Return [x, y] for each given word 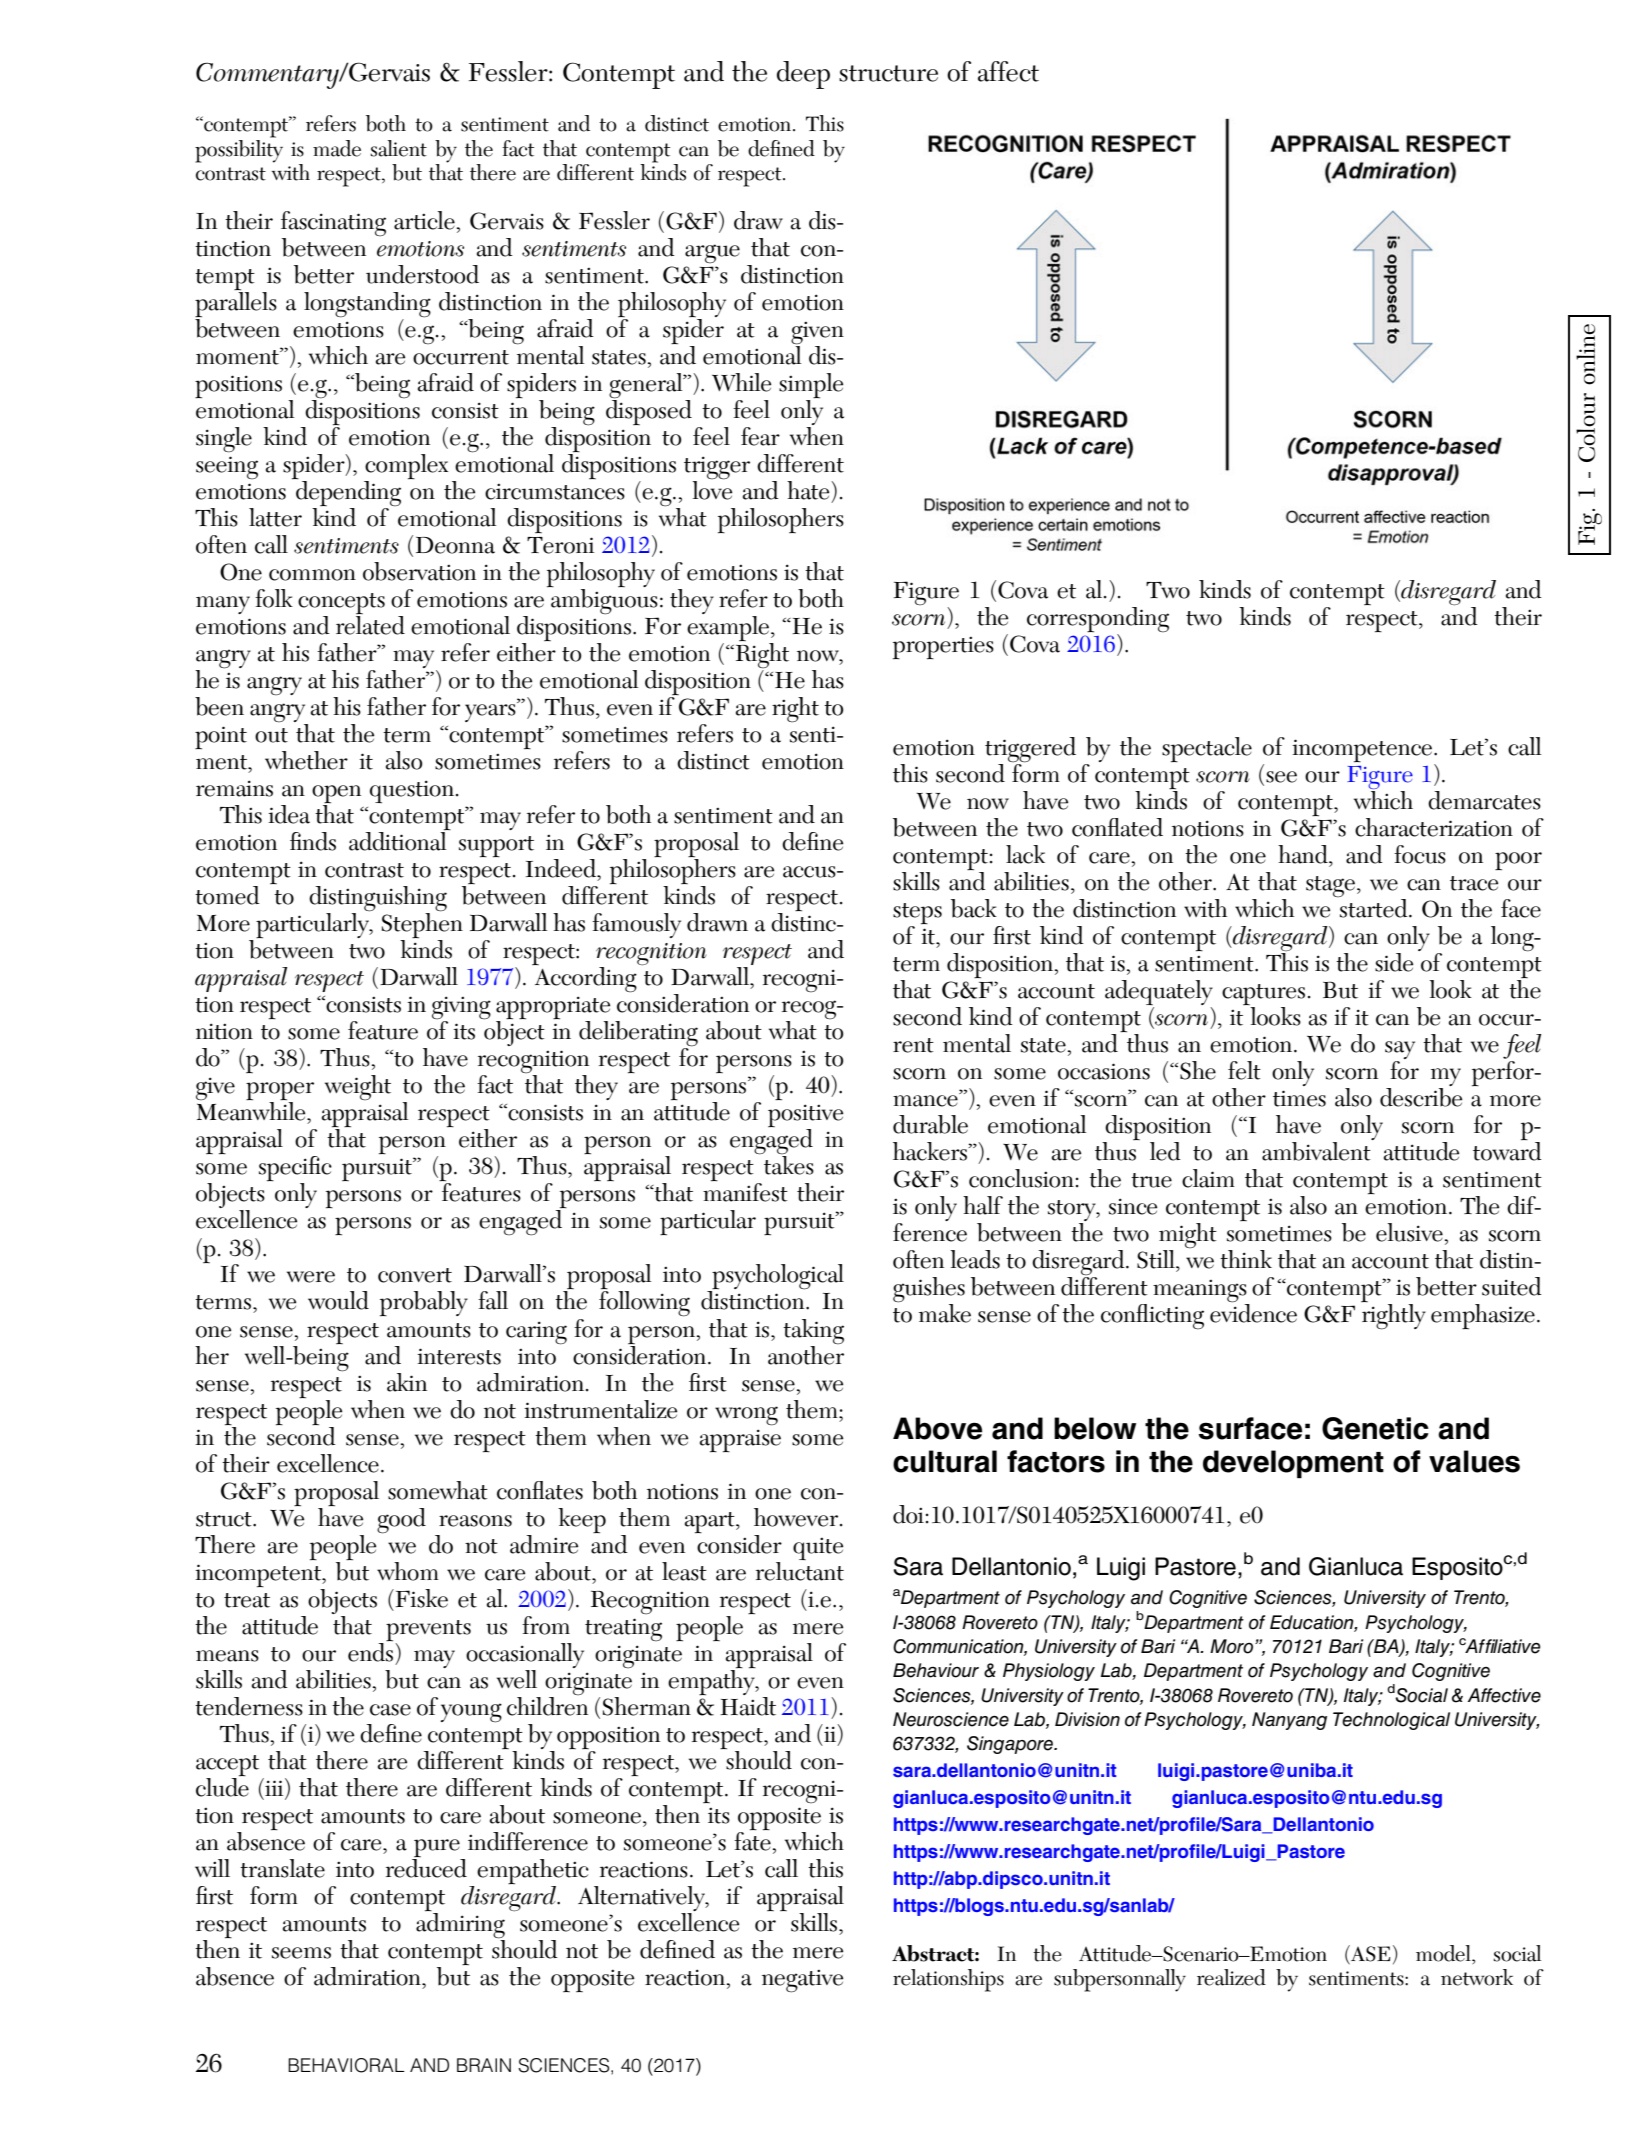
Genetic [1375, 1428]
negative [802, 1981]
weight [358, 1088]
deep [803, 75]
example [729, 630]
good [401, 1521]
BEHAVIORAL [346, 2065]
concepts [341, 605]
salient [398, 148]
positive [805, 1117]
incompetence [1363, 750]
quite [818, 1549]
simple [811, 385]
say [1400, 1051]
